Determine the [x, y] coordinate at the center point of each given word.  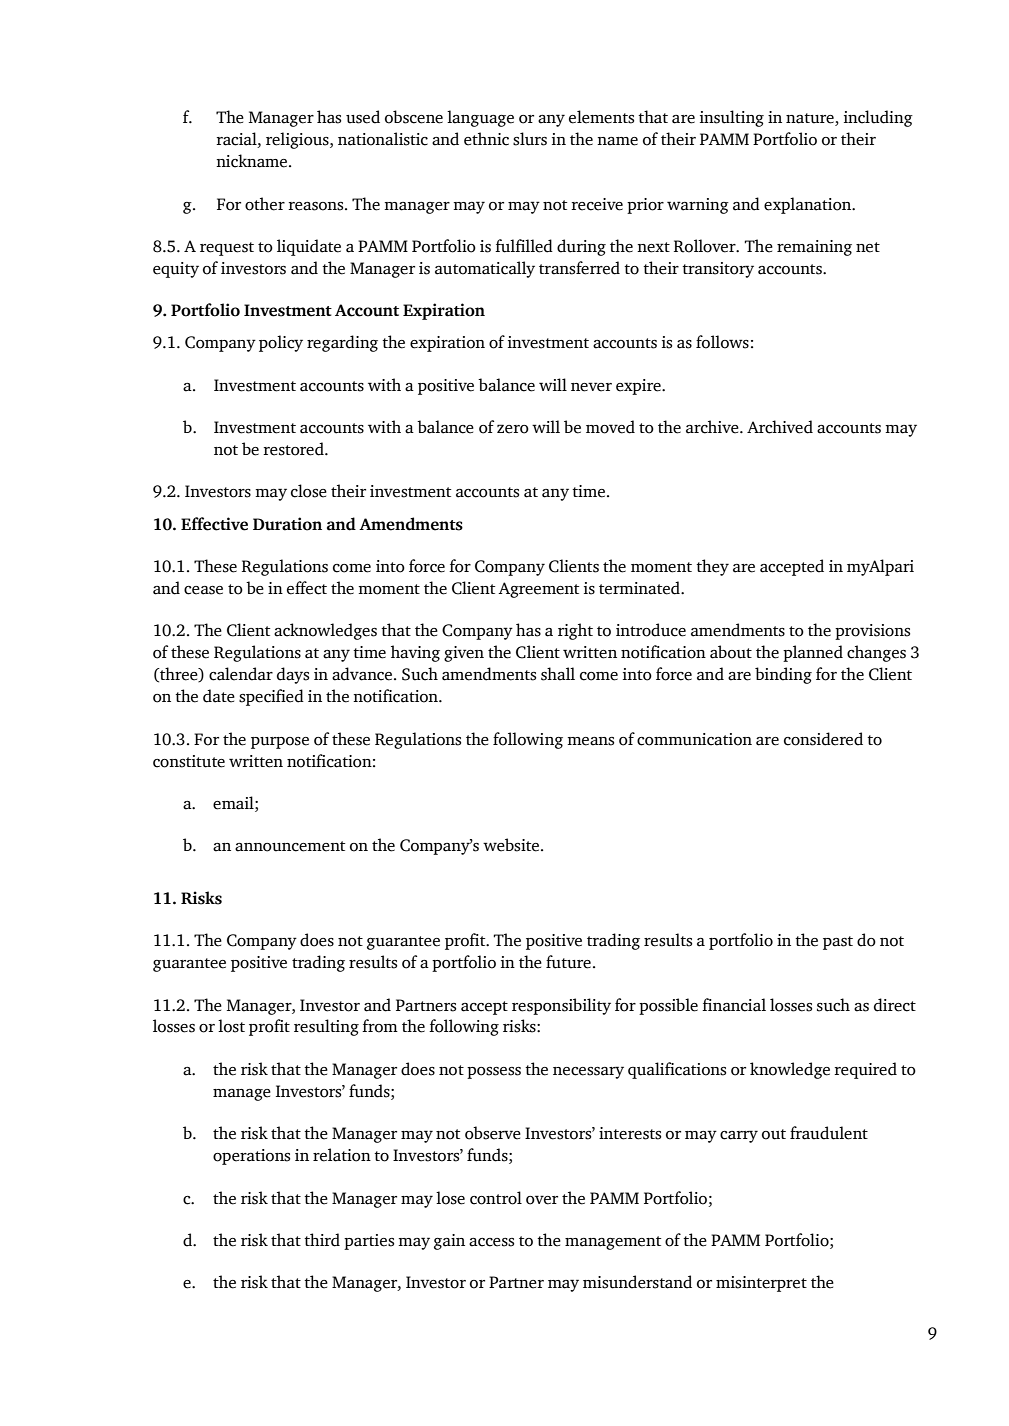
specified [271, 697]
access [491, 1242]
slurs [530, 139]
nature [811, 119]
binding [783, 675]
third [322, 1240]
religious [298, 140]
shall [558, 674]
